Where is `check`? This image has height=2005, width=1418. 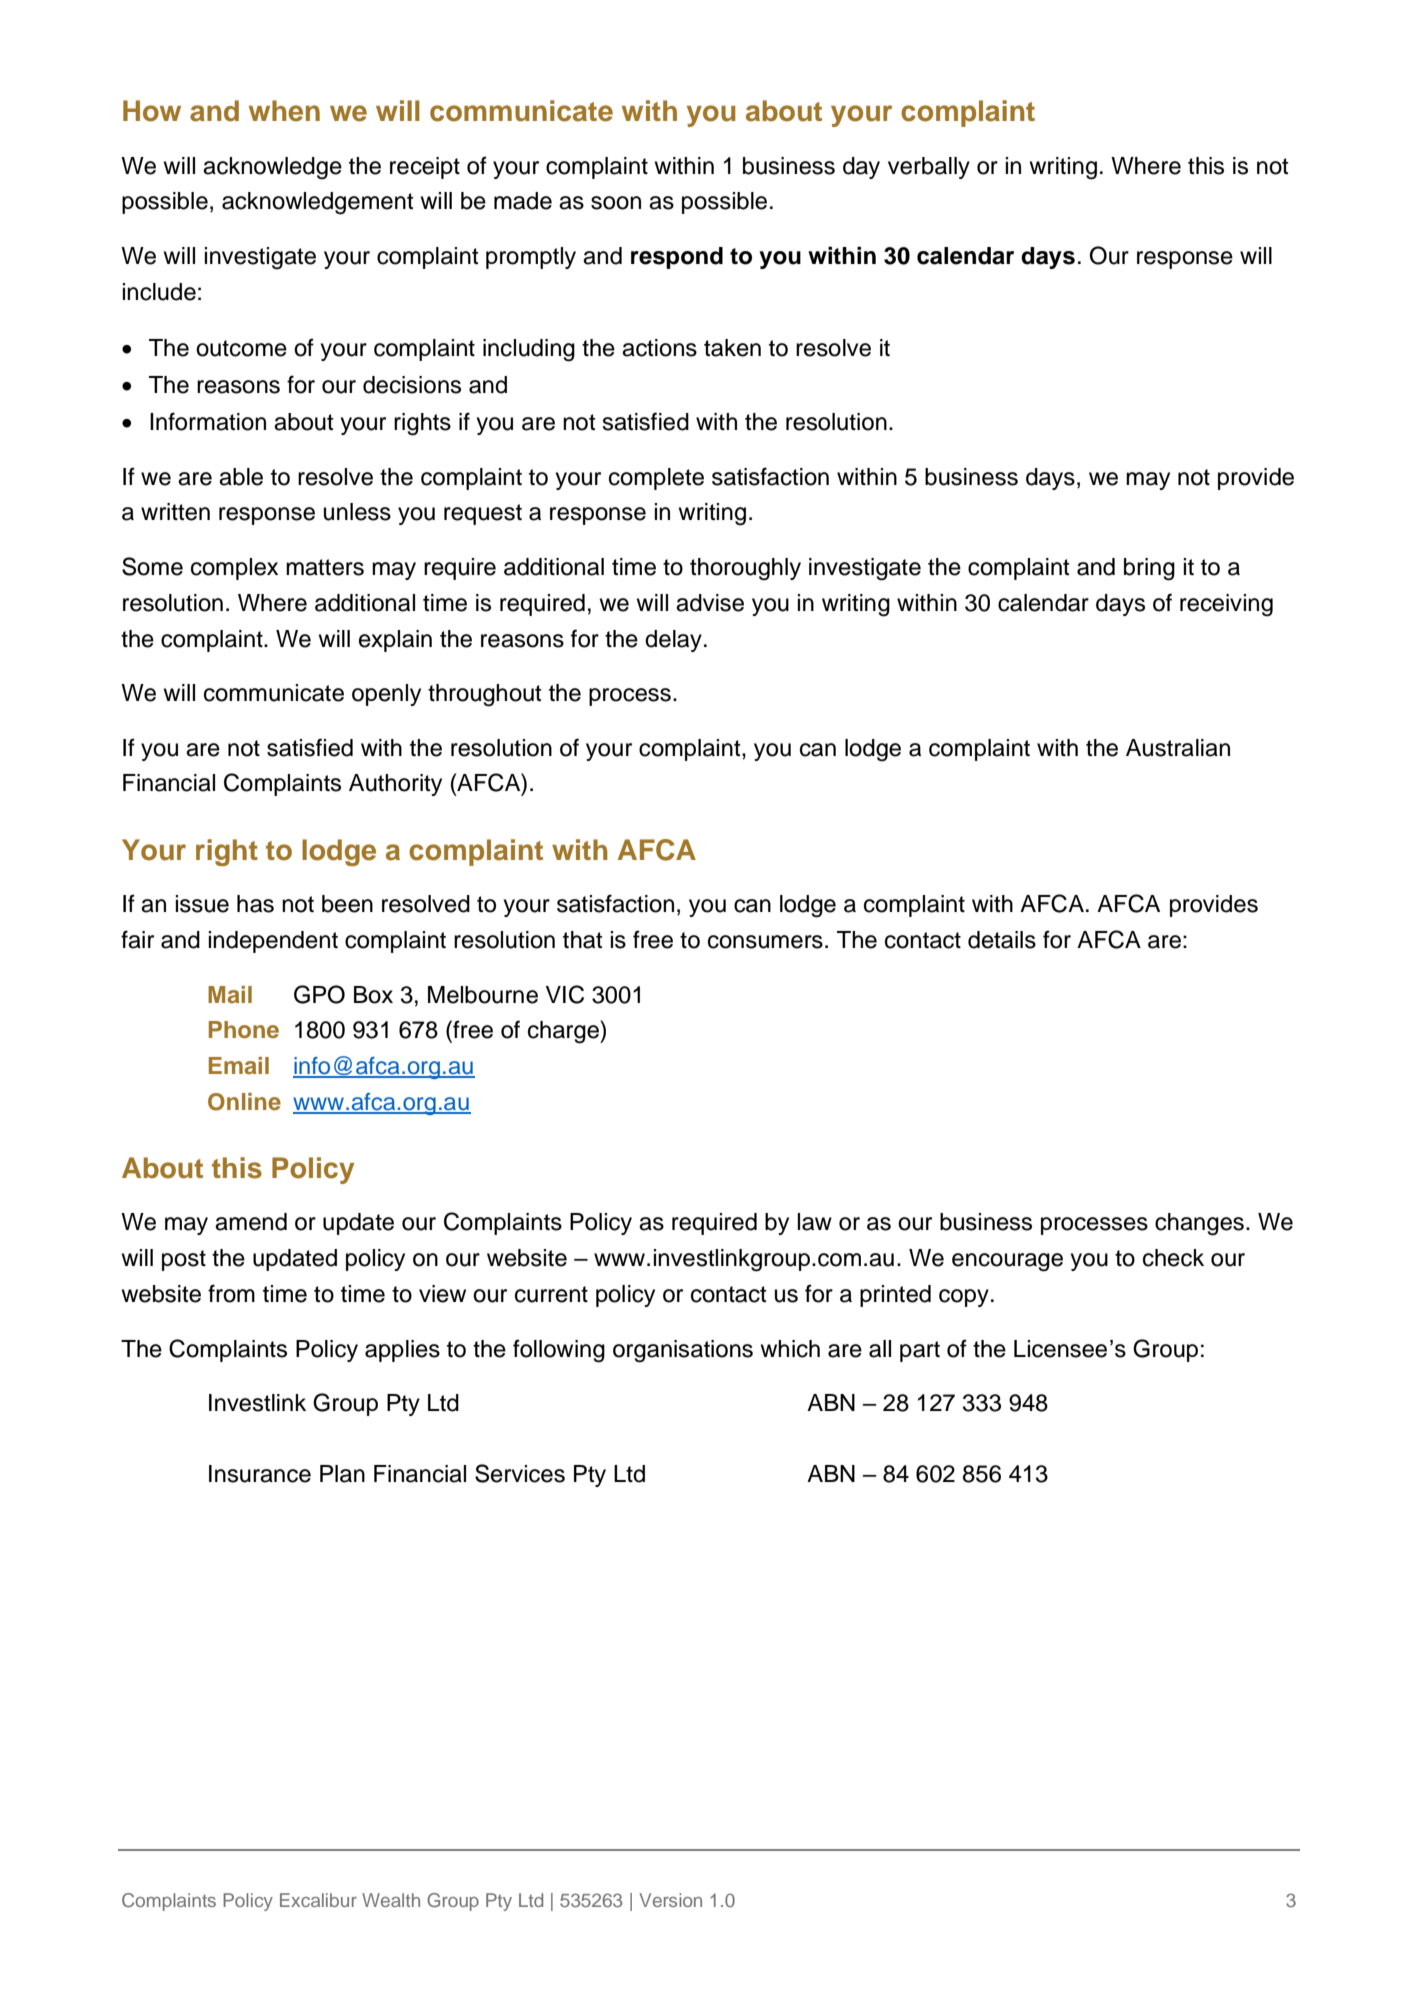
check is located at coordinates (1173, 1258).
